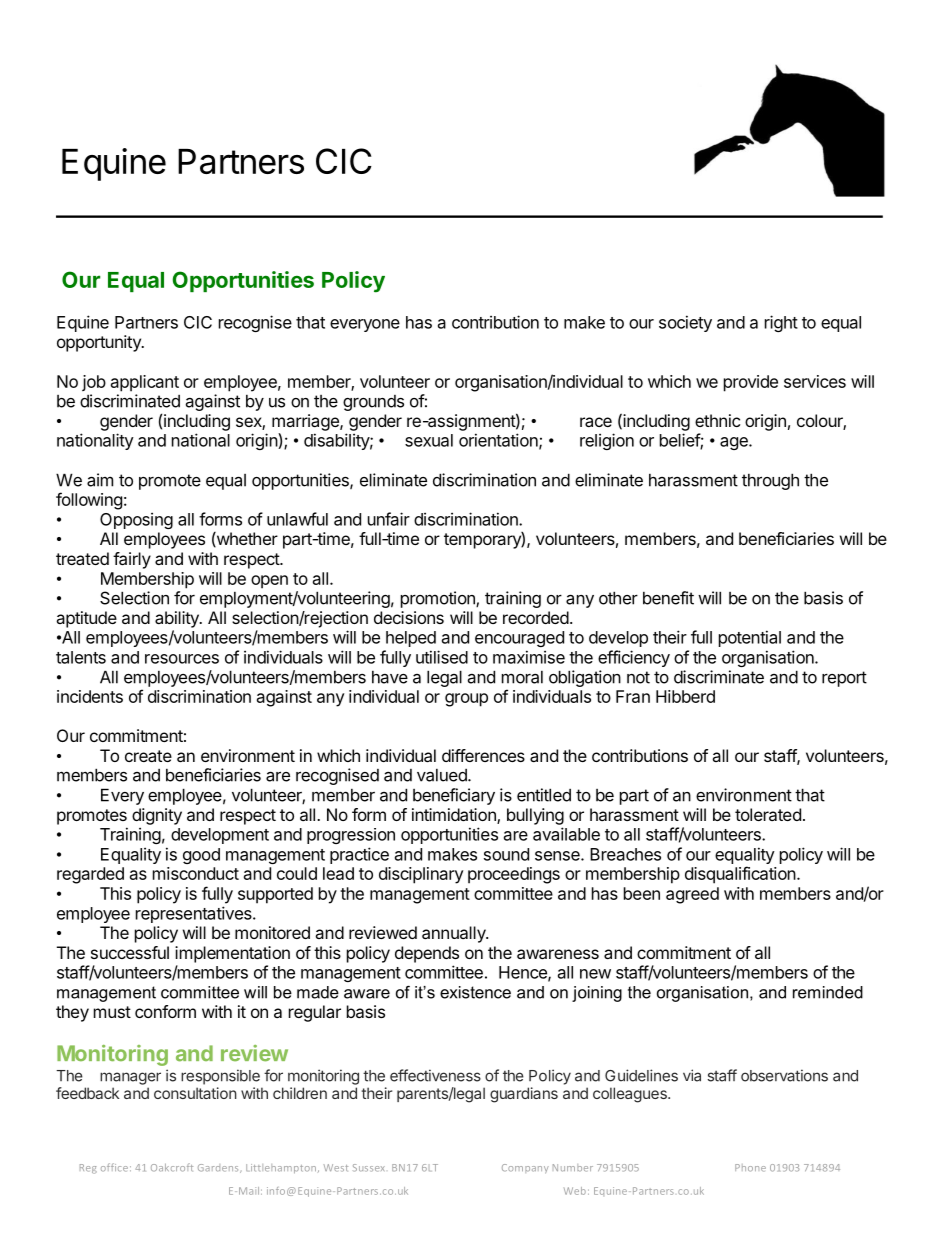 Image resolution: width=952 pixels, height=1233 pixels. Describe the element at coordinates (483, 755) in the screenshot. I see `differences` at that location.
